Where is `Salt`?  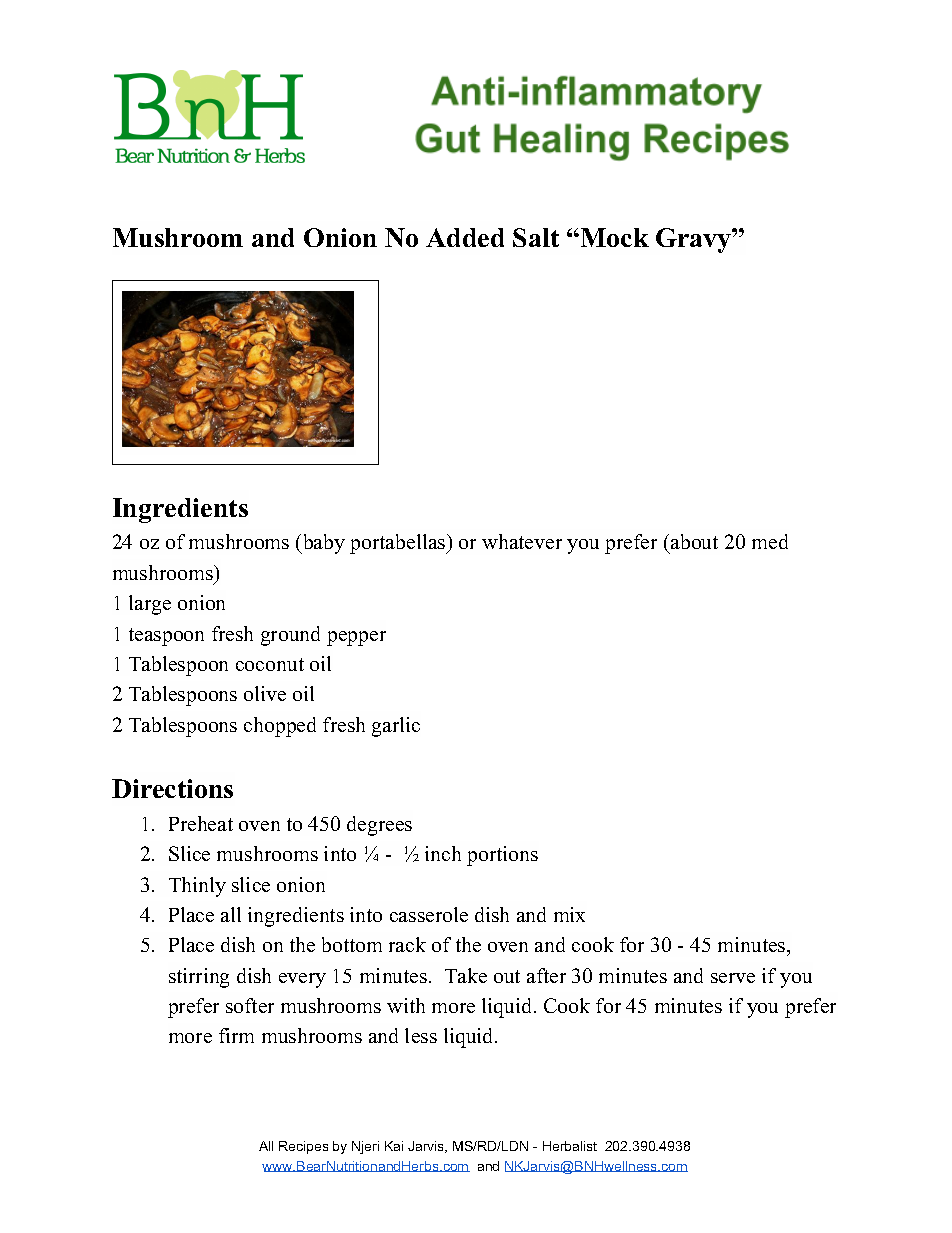 Salt is located at coordinates (536, 237).
